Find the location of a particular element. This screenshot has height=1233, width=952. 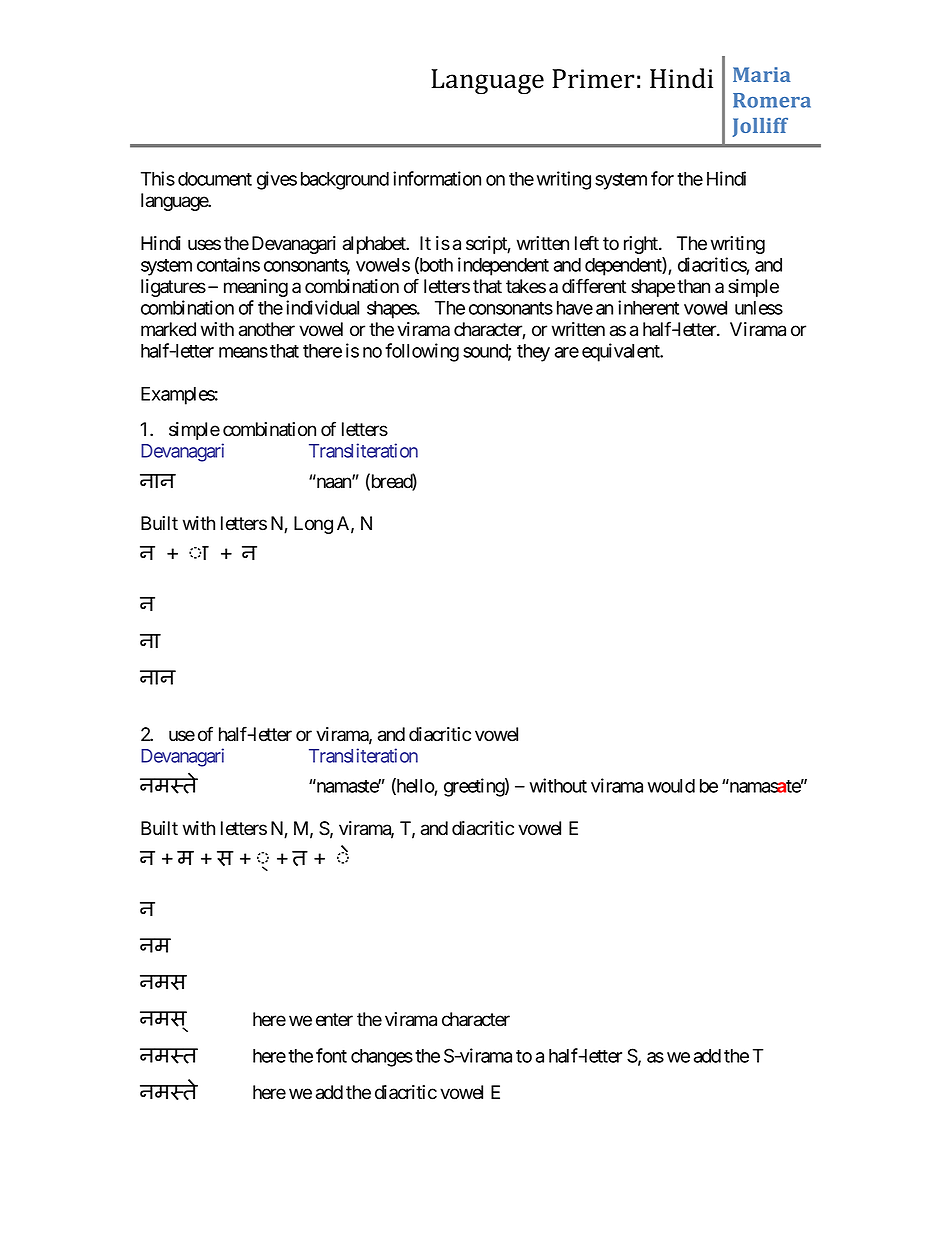

document is located at coordinates (215, 179).
